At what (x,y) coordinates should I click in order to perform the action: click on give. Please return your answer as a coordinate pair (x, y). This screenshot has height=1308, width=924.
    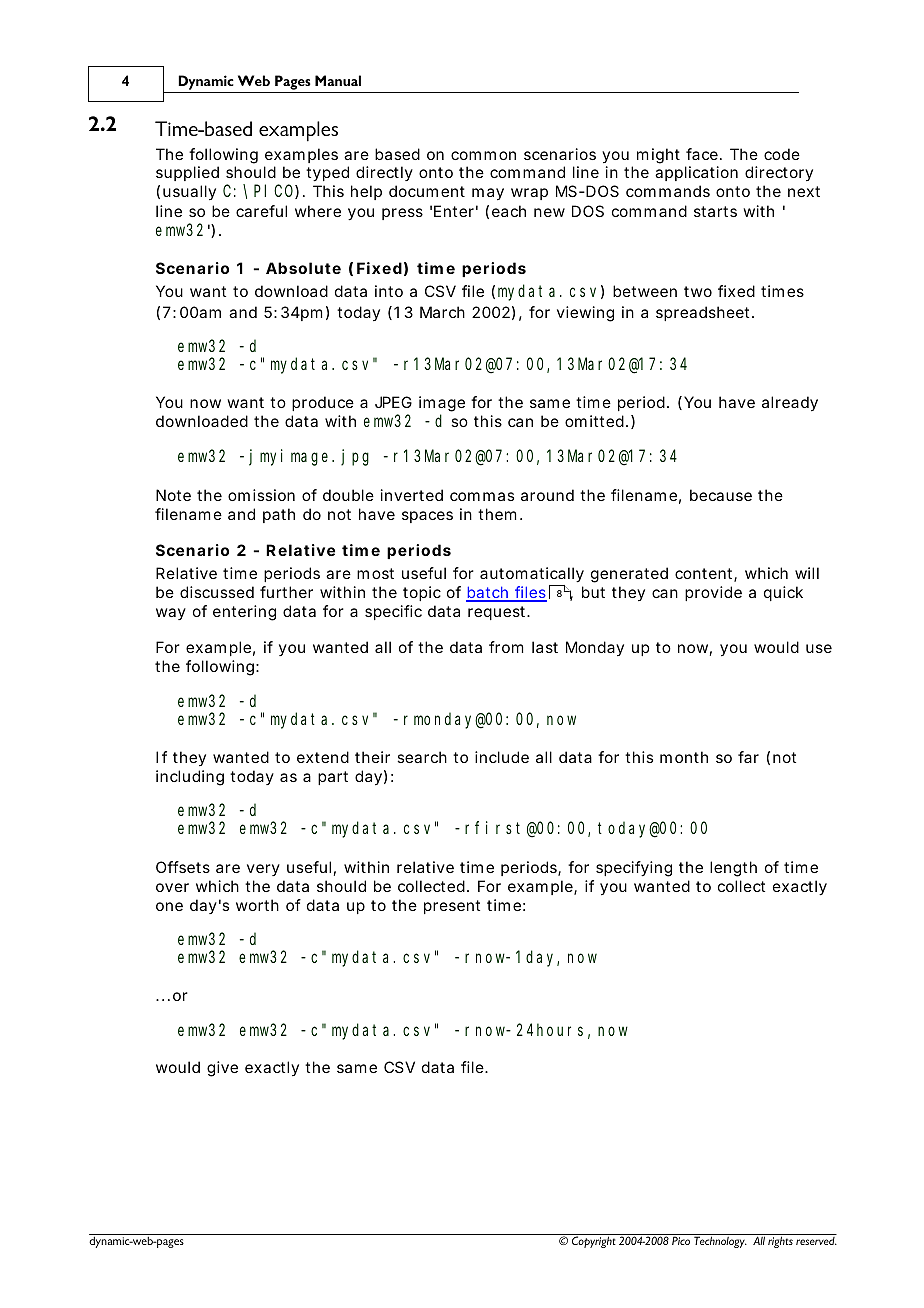
    Looking at the image, I should click on (222, 1069).
